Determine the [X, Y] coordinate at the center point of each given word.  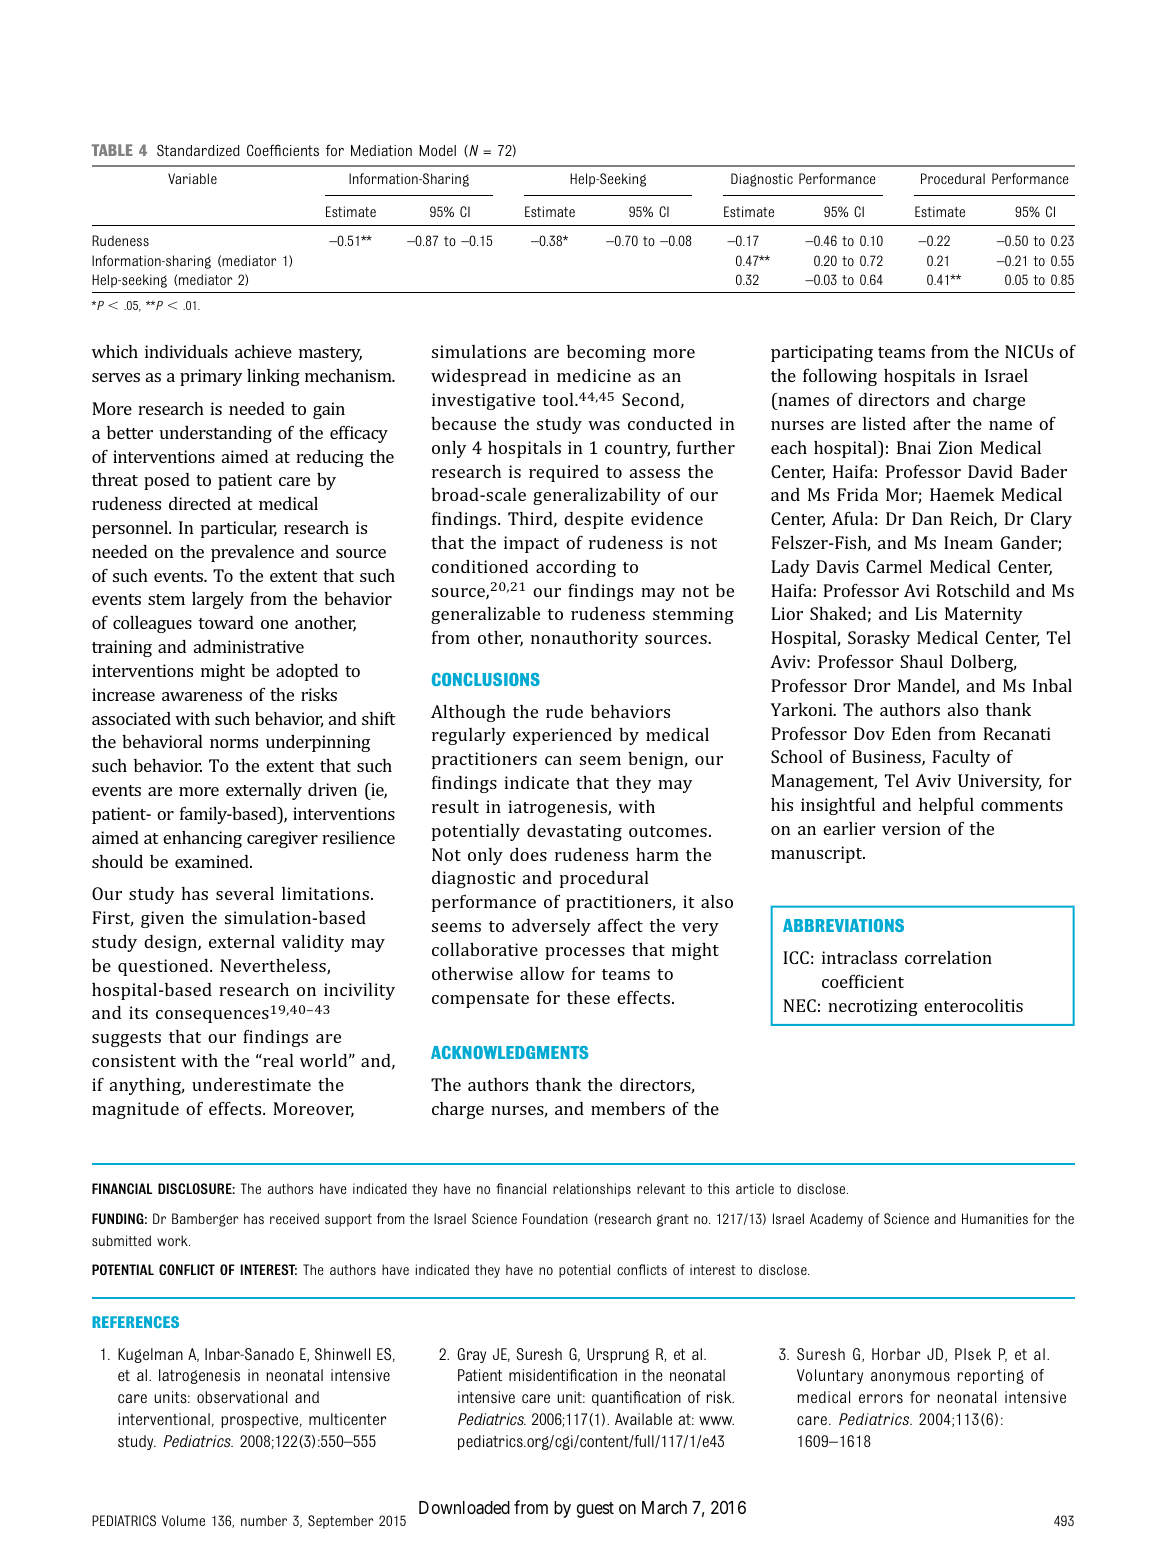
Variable [192, 178]
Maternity [984, 615]
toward [226, 622]
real [277, 1060]
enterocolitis [973, 1005]
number [264, 1520]
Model [437, 150]
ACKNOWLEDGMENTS [509, 1052]
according [576, 568]
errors [881, 1399]
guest [595, 1510]
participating [822, 353]
